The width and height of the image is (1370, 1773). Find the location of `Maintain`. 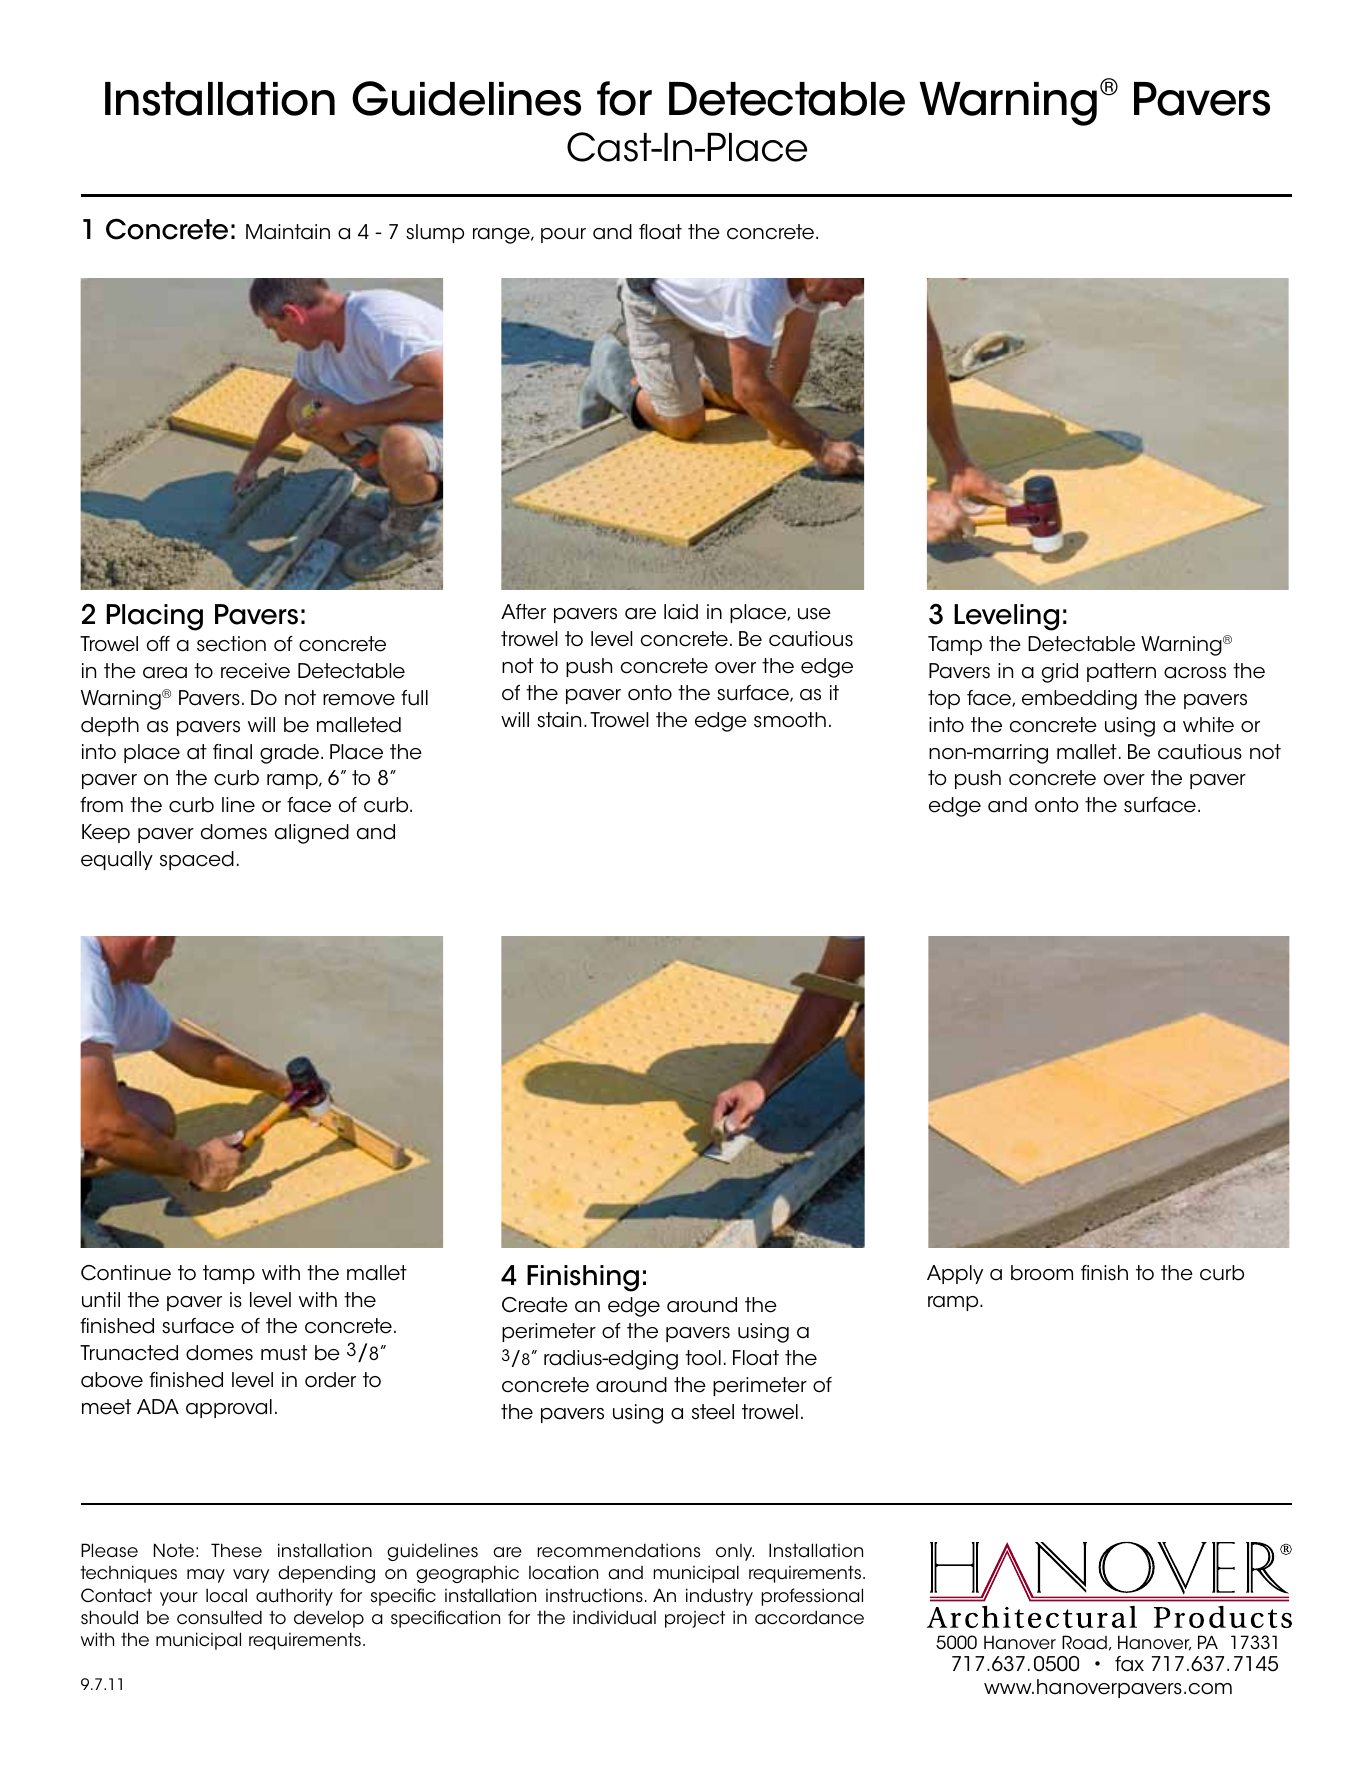

Maintain is located at coordinates (288, 232).
